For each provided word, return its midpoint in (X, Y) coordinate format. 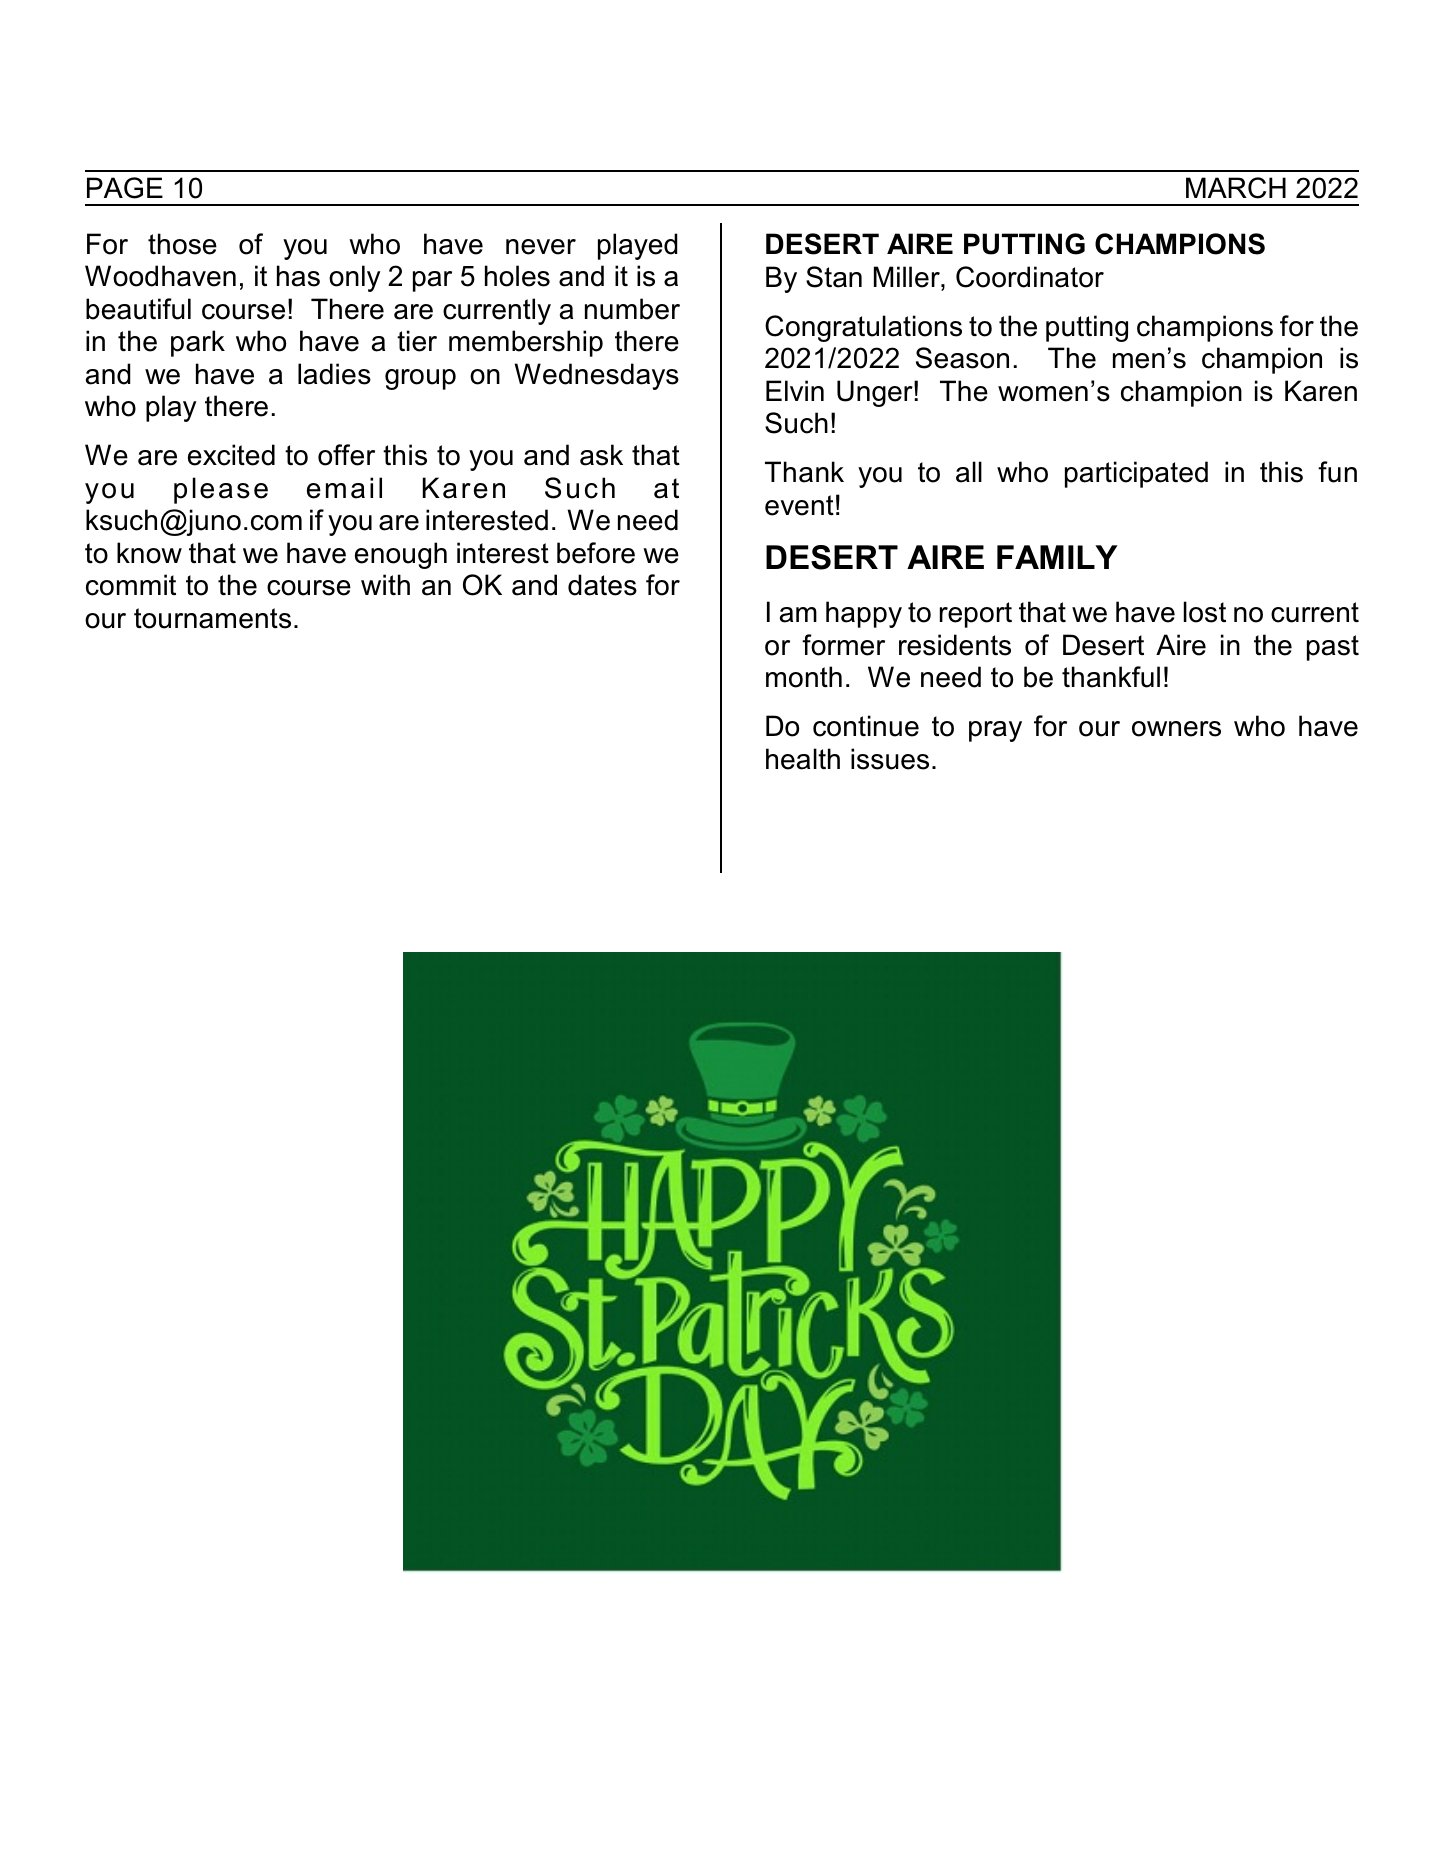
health (803, 759)
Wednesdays (596, 376)
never (541, 247)
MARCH (1236, 188)
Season (962, 358)
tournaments (212, 618)
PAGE (125, 188)
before (596, 553)
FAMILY (1057, 557)
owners (1176, 729)
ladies (334, 374)
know (149, 553)
